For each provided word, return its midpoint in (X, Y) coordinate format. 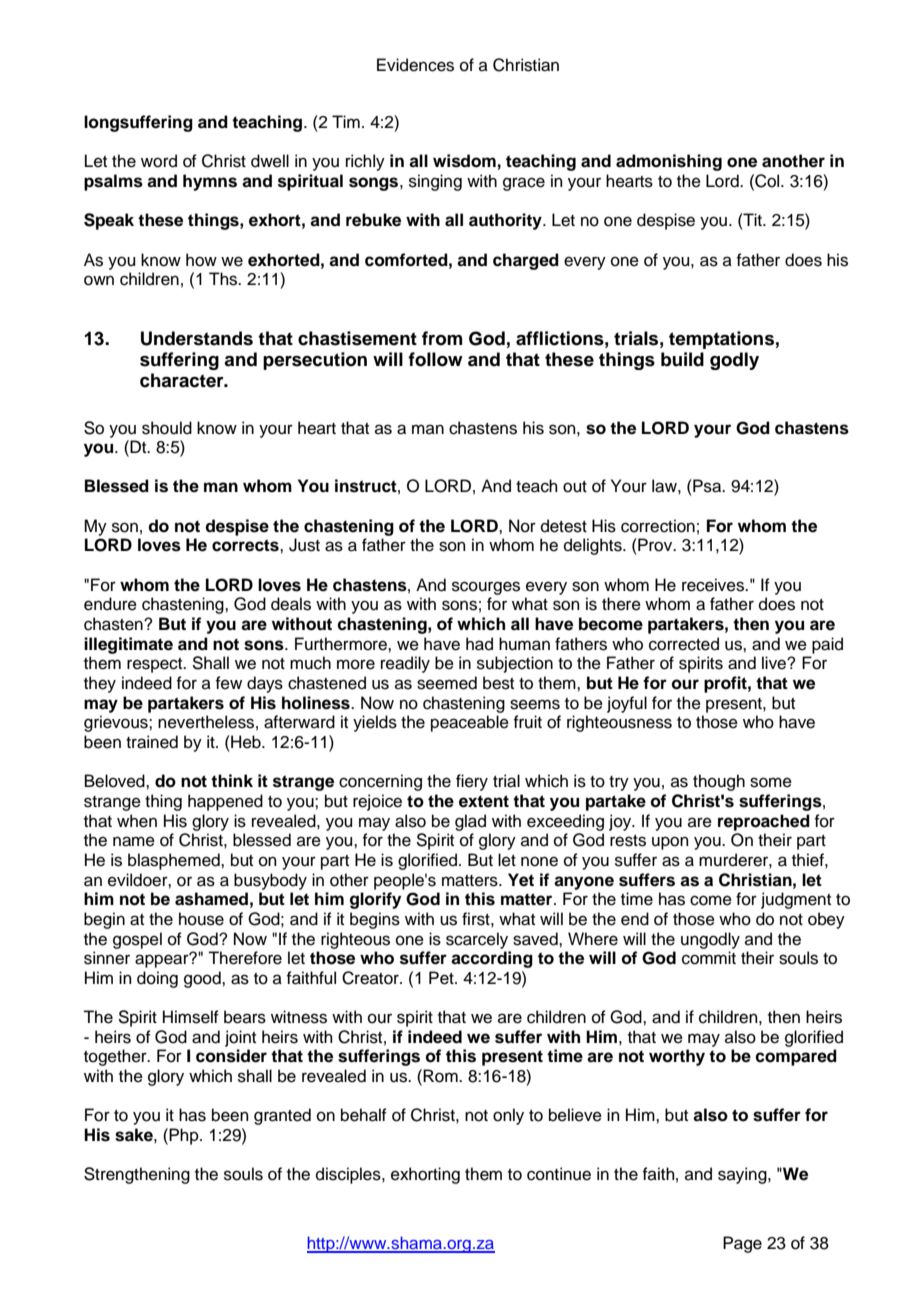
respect (156, 665)
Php (185, 1136)
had (479, 644)
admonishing (669, 162)
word (159, 161)
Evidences (415, 65)
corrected (684, 644)
